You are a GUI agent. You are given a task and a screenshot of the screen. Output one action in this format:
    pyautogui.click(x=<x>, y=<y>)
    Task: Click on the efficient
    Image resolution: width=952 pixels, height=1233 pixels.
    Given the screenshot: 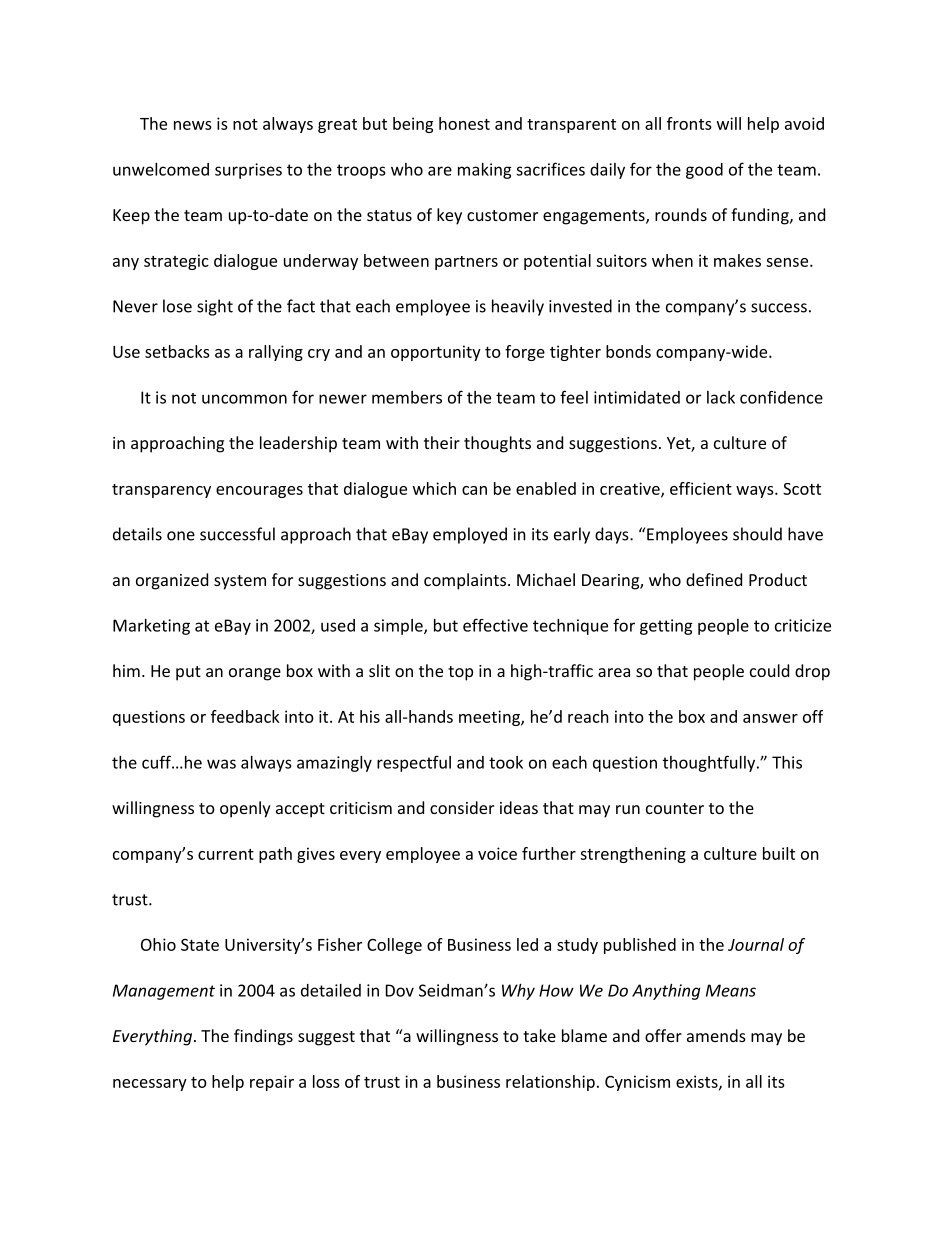 What is the action you would take?
    pyautogui.click(x=701, y=488)
